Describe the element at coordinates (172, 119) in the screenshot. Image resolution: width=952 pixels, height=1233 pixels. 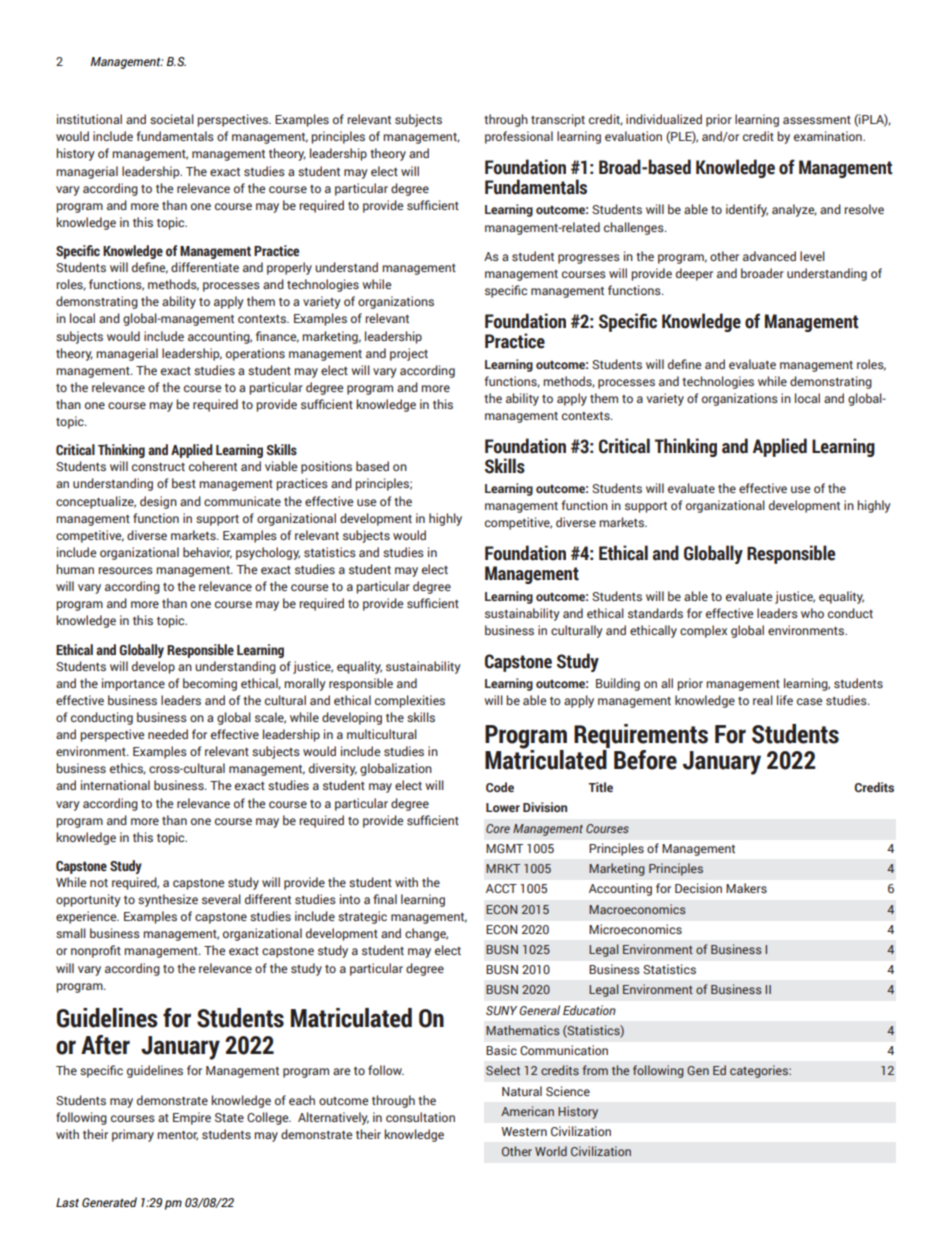
I see `societal` at that location.
